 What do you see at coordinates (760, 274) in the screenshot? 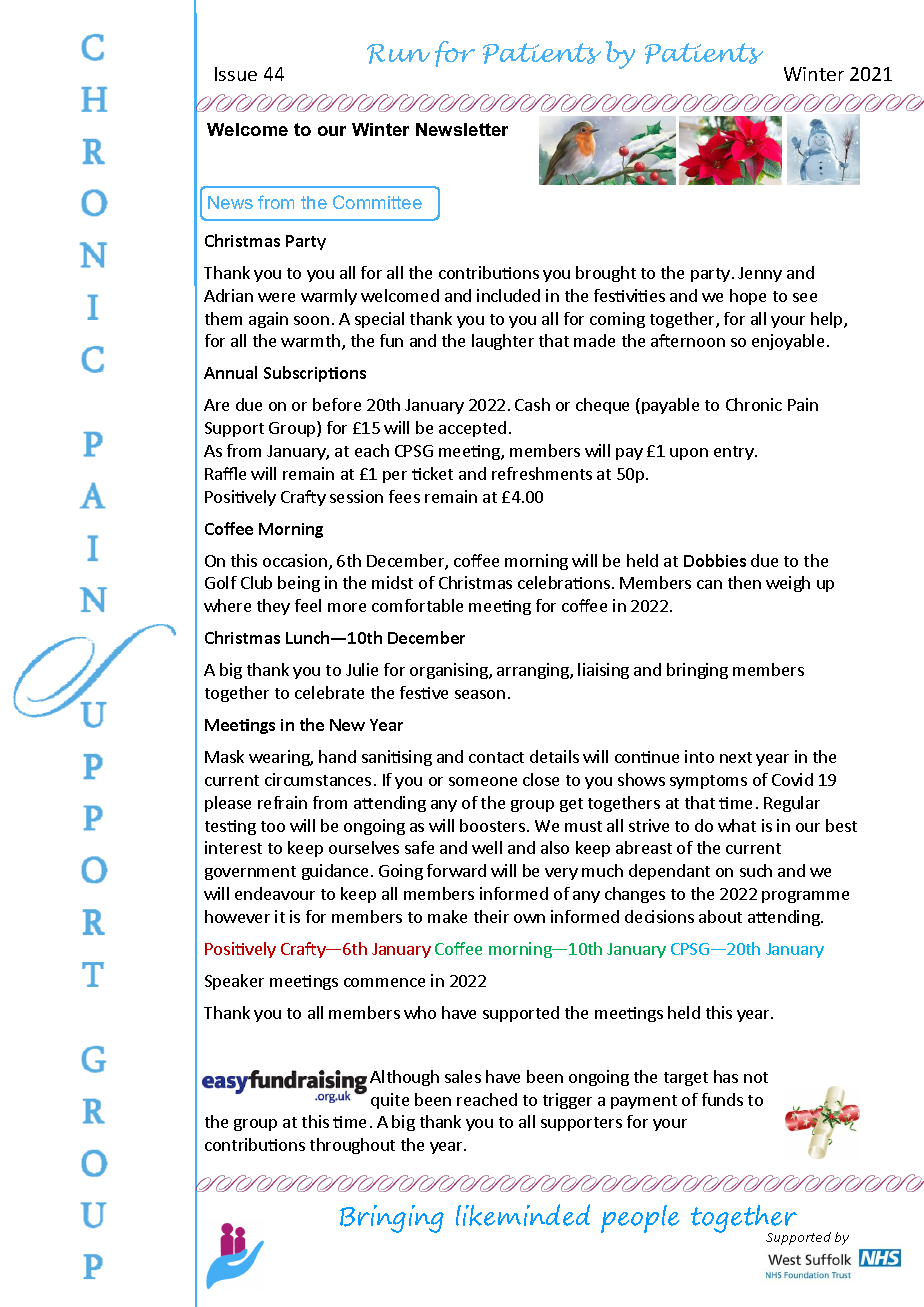
I see `Jenny` at bounding box center [760, 274].
